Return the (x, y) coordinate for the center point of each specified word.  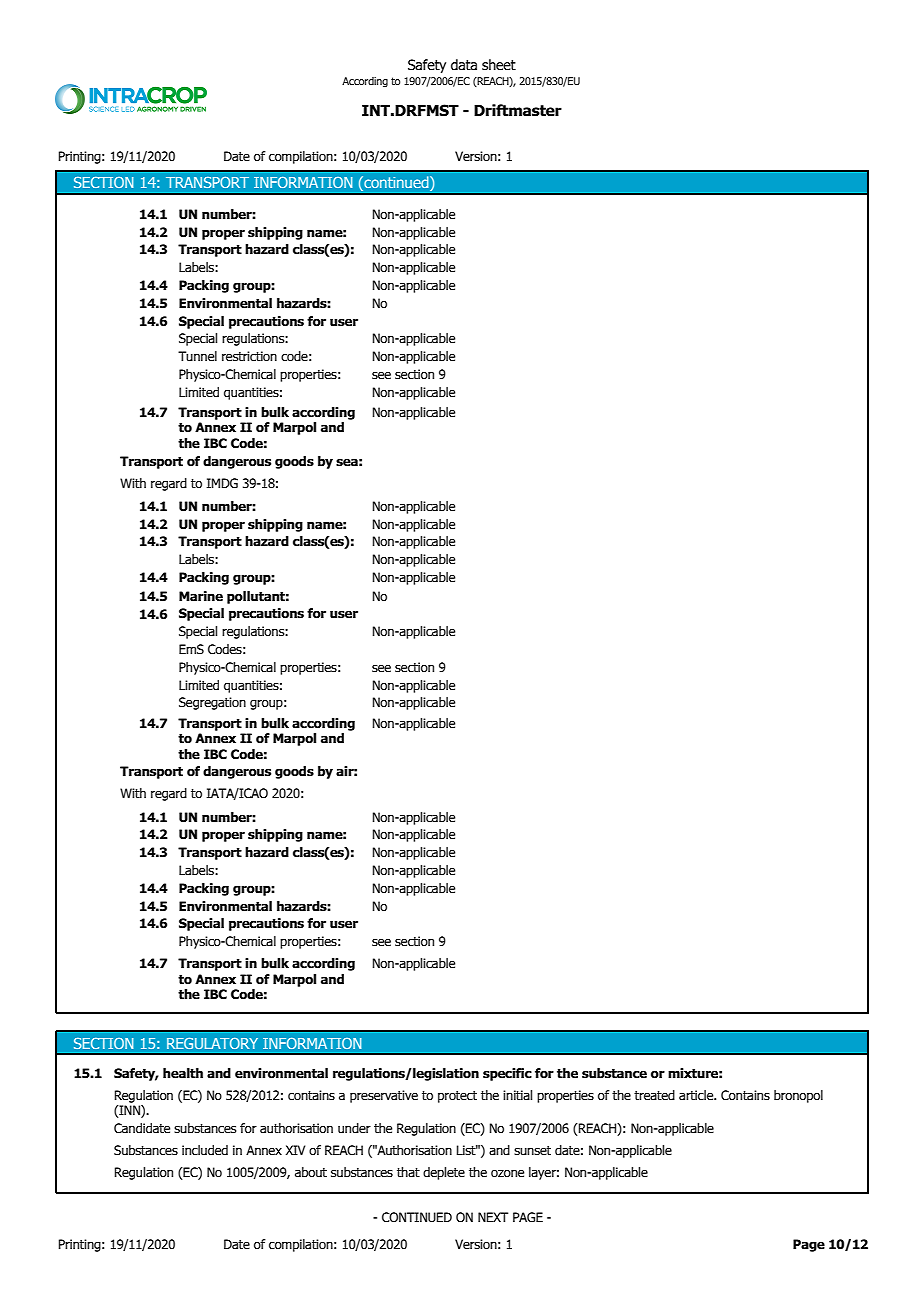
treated (654, 1095)
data (464, 64)
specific (507, 1074)
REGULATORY (212, 1043)
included (205, 1150)
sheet (499, 65)
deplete (444, 1173)
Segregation (212, 703)
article (697, 1095)
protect (457, 1097)
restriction (249, 356)
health (183, 1073)
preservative (384, 1096)
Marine (201, 596)
